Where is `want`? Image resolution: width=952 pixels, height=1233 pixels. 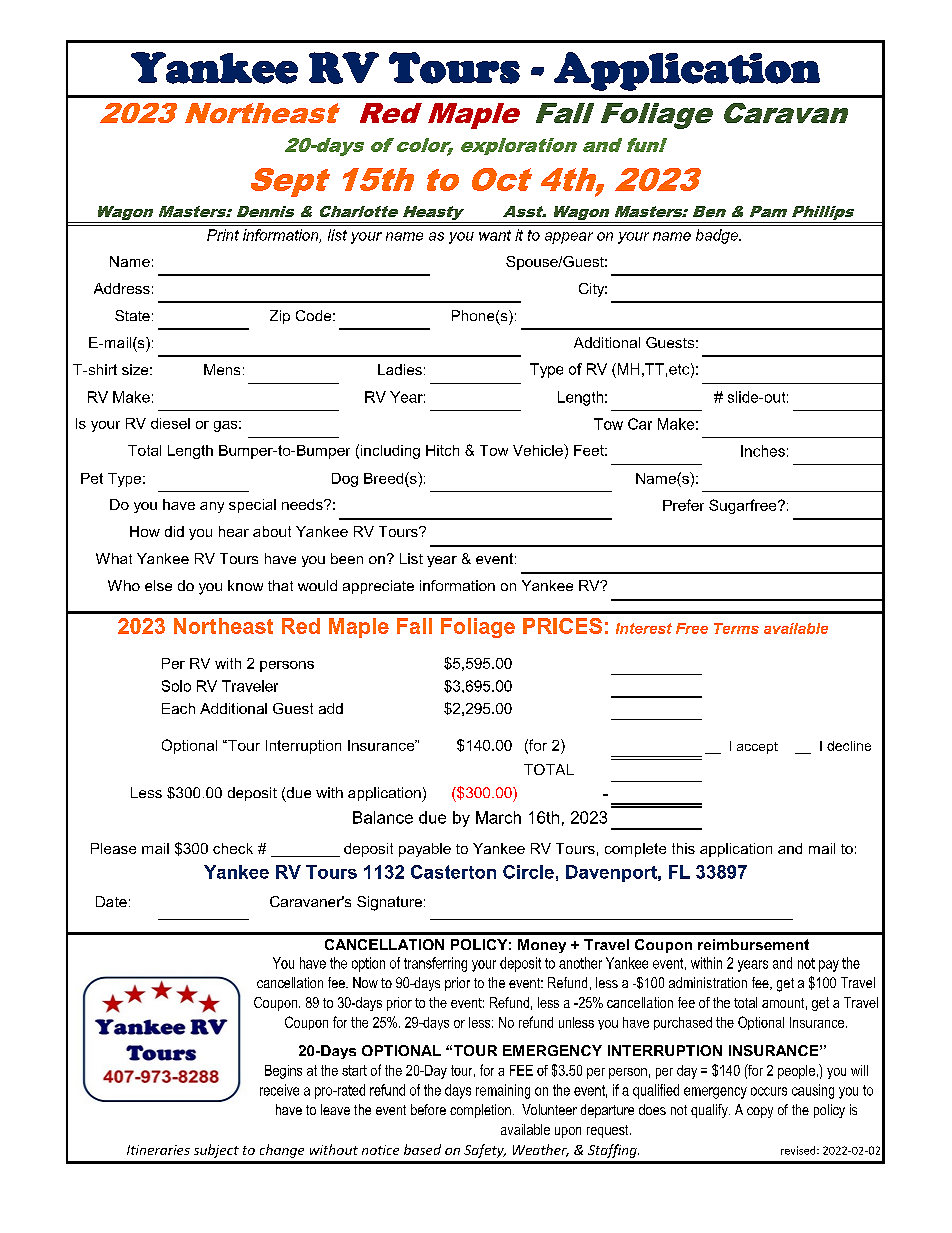 want is located at coordinates (495, 235).
